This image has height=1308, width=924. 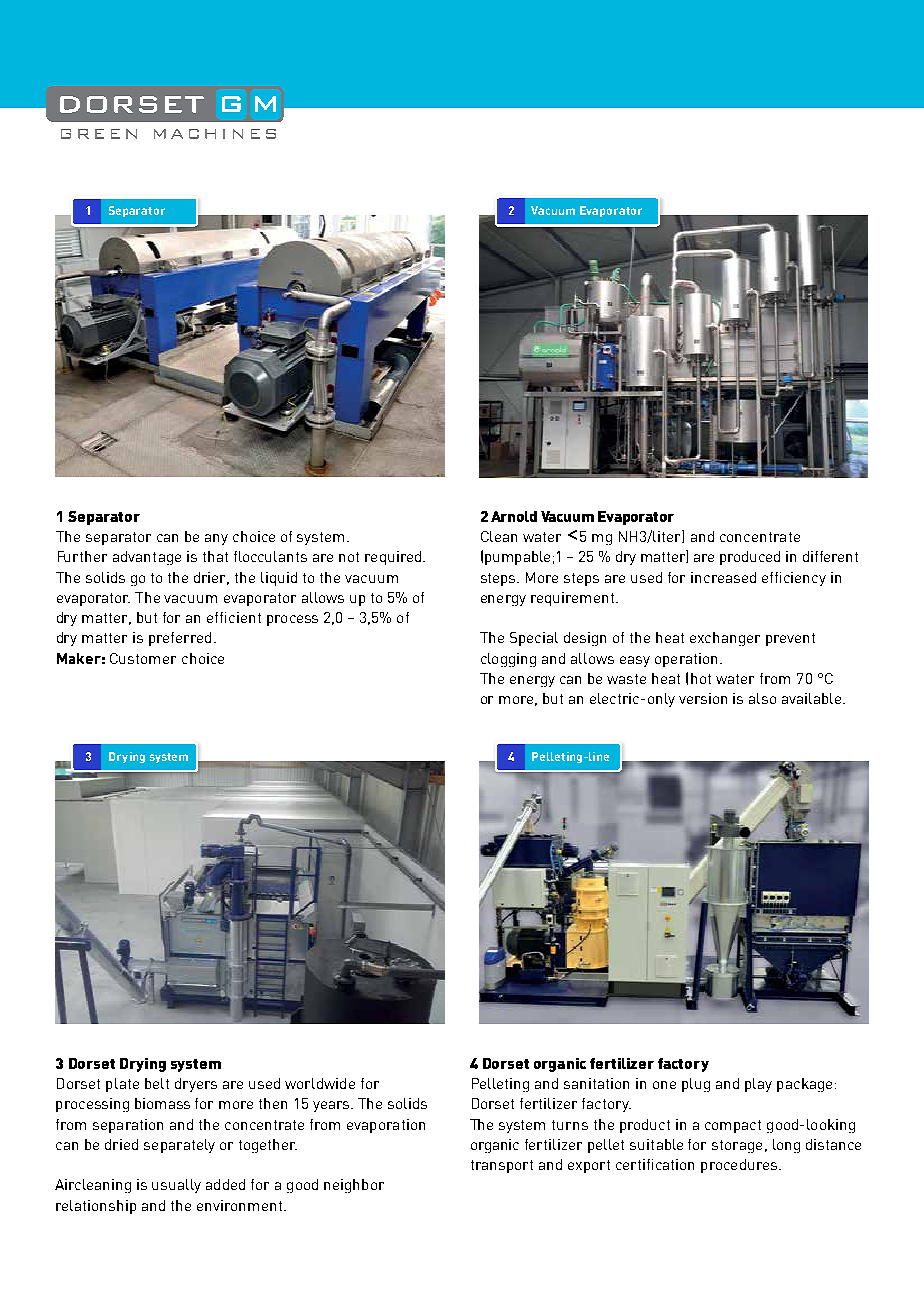 I want to click on Customer, so click(x=143, y=658).
